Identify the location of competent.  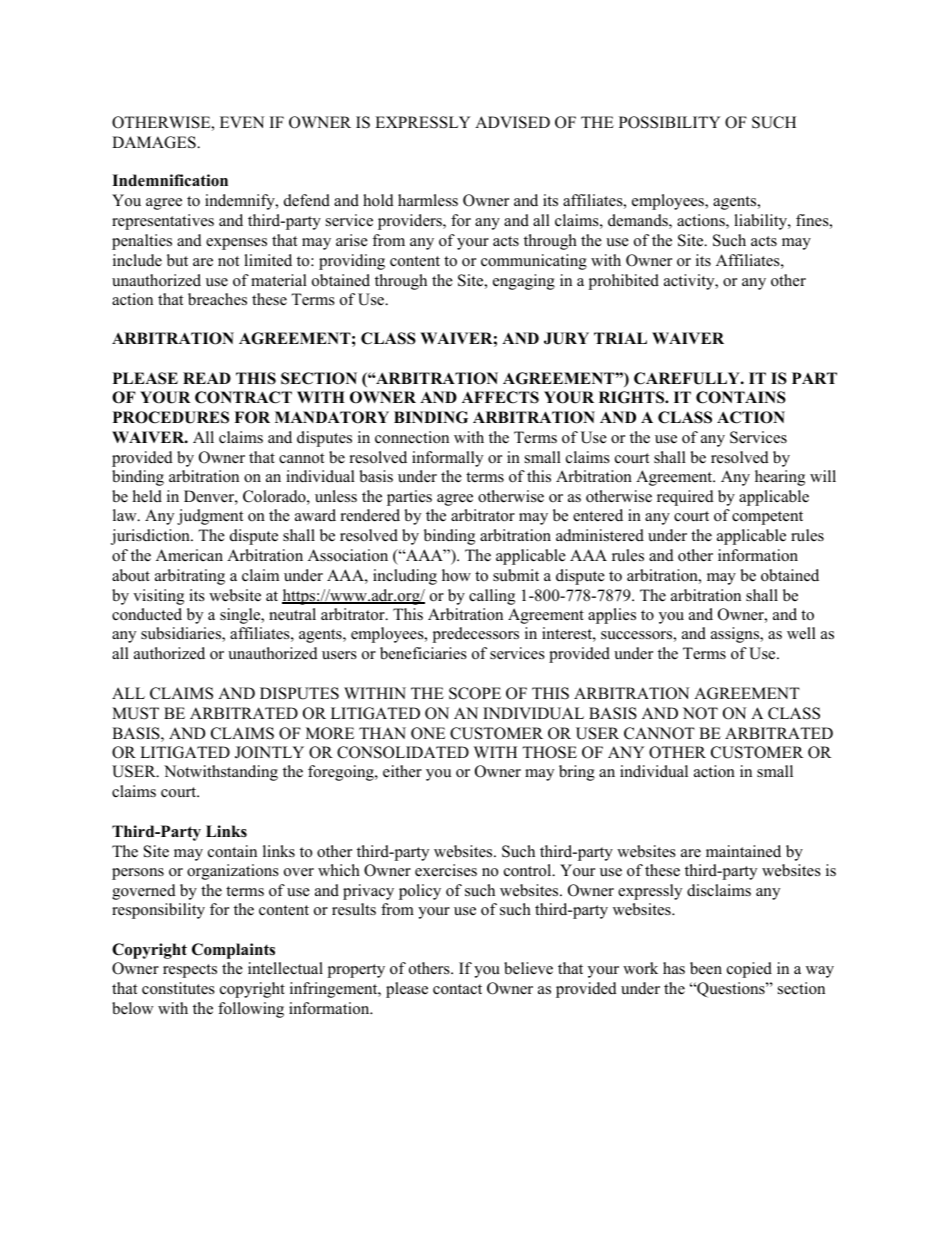
(767, 518).
